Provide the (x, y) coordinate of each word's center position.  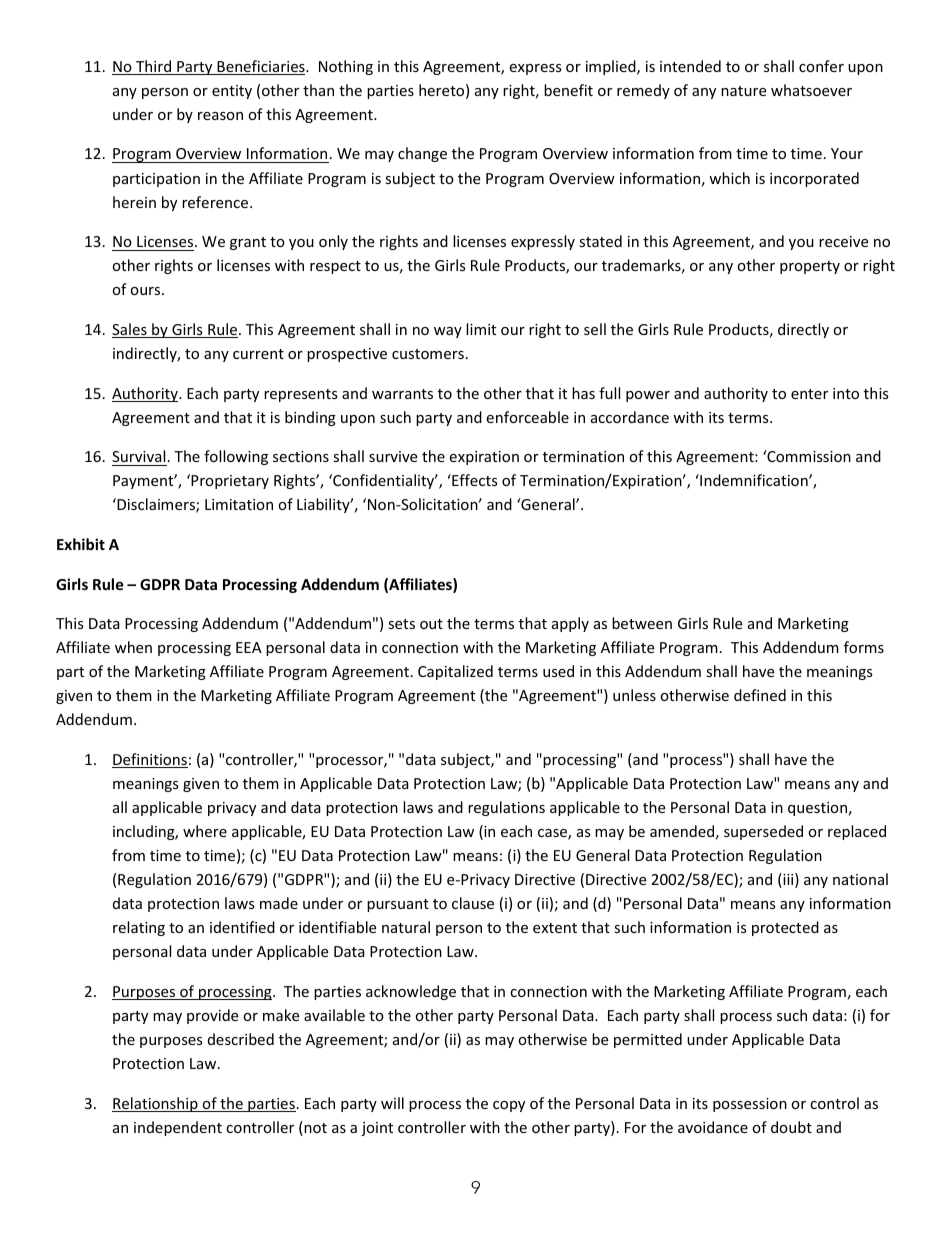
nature (743, 91)
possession (750, 1105)
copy (509, 1106)
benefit (568, 90)
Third (154, 67)
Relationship (156, 1104)
